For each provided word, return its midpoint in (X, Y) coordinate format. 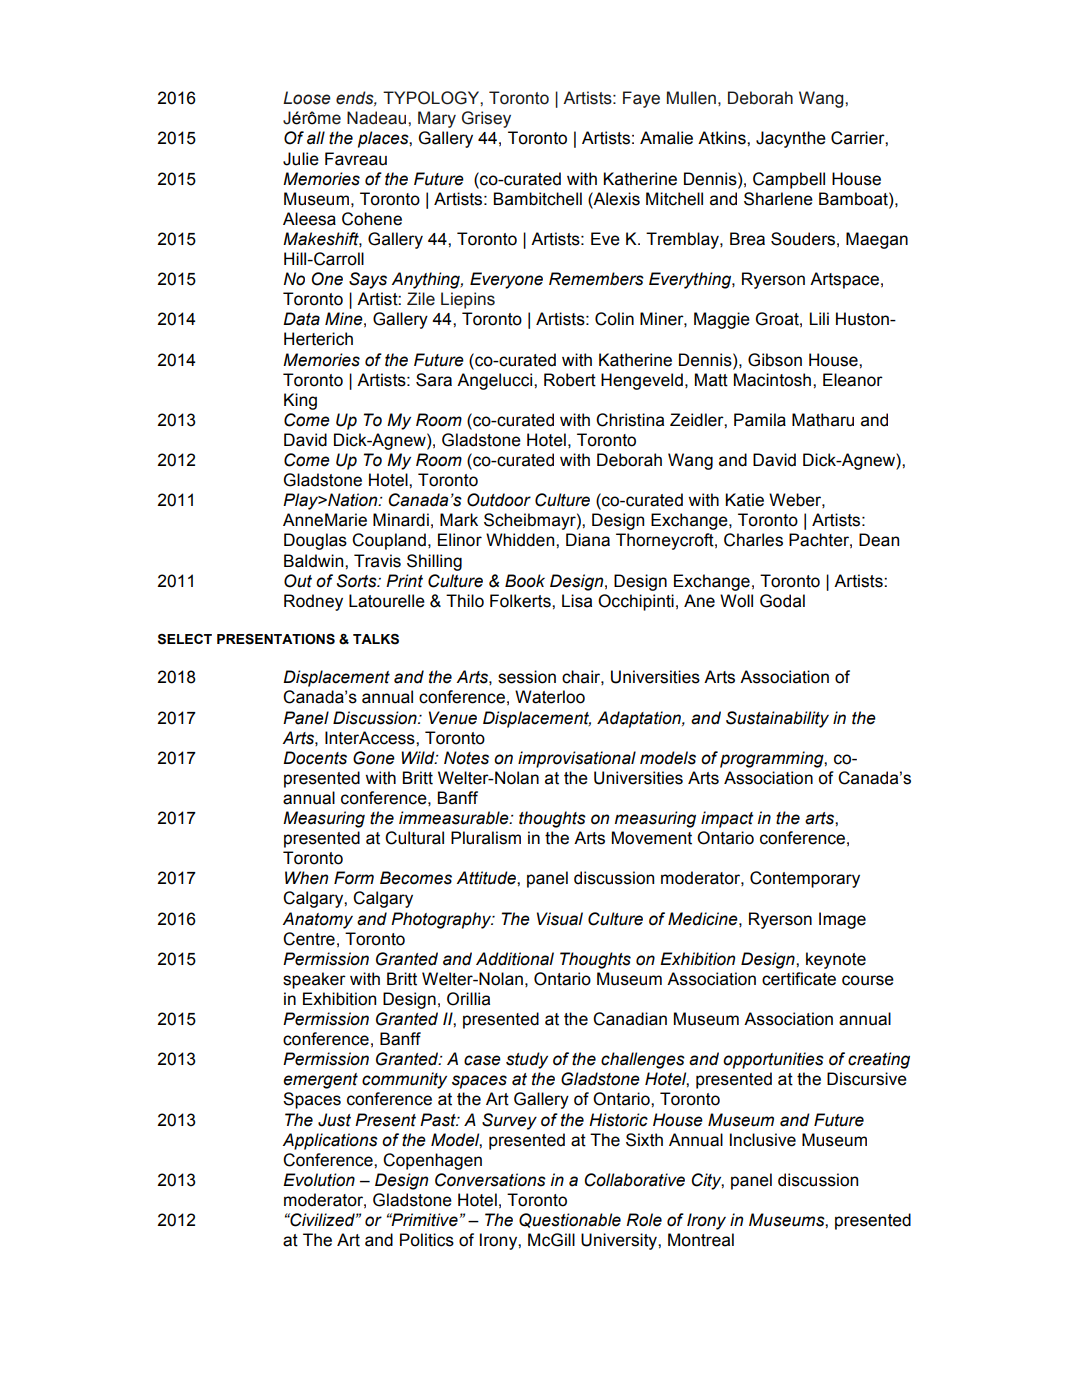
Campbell (789, 180)
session (527, 677)
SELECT (185, 639)
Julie (301, 159)
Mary (437, 119)
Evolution (319, 1180)
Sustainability (777, 719)
